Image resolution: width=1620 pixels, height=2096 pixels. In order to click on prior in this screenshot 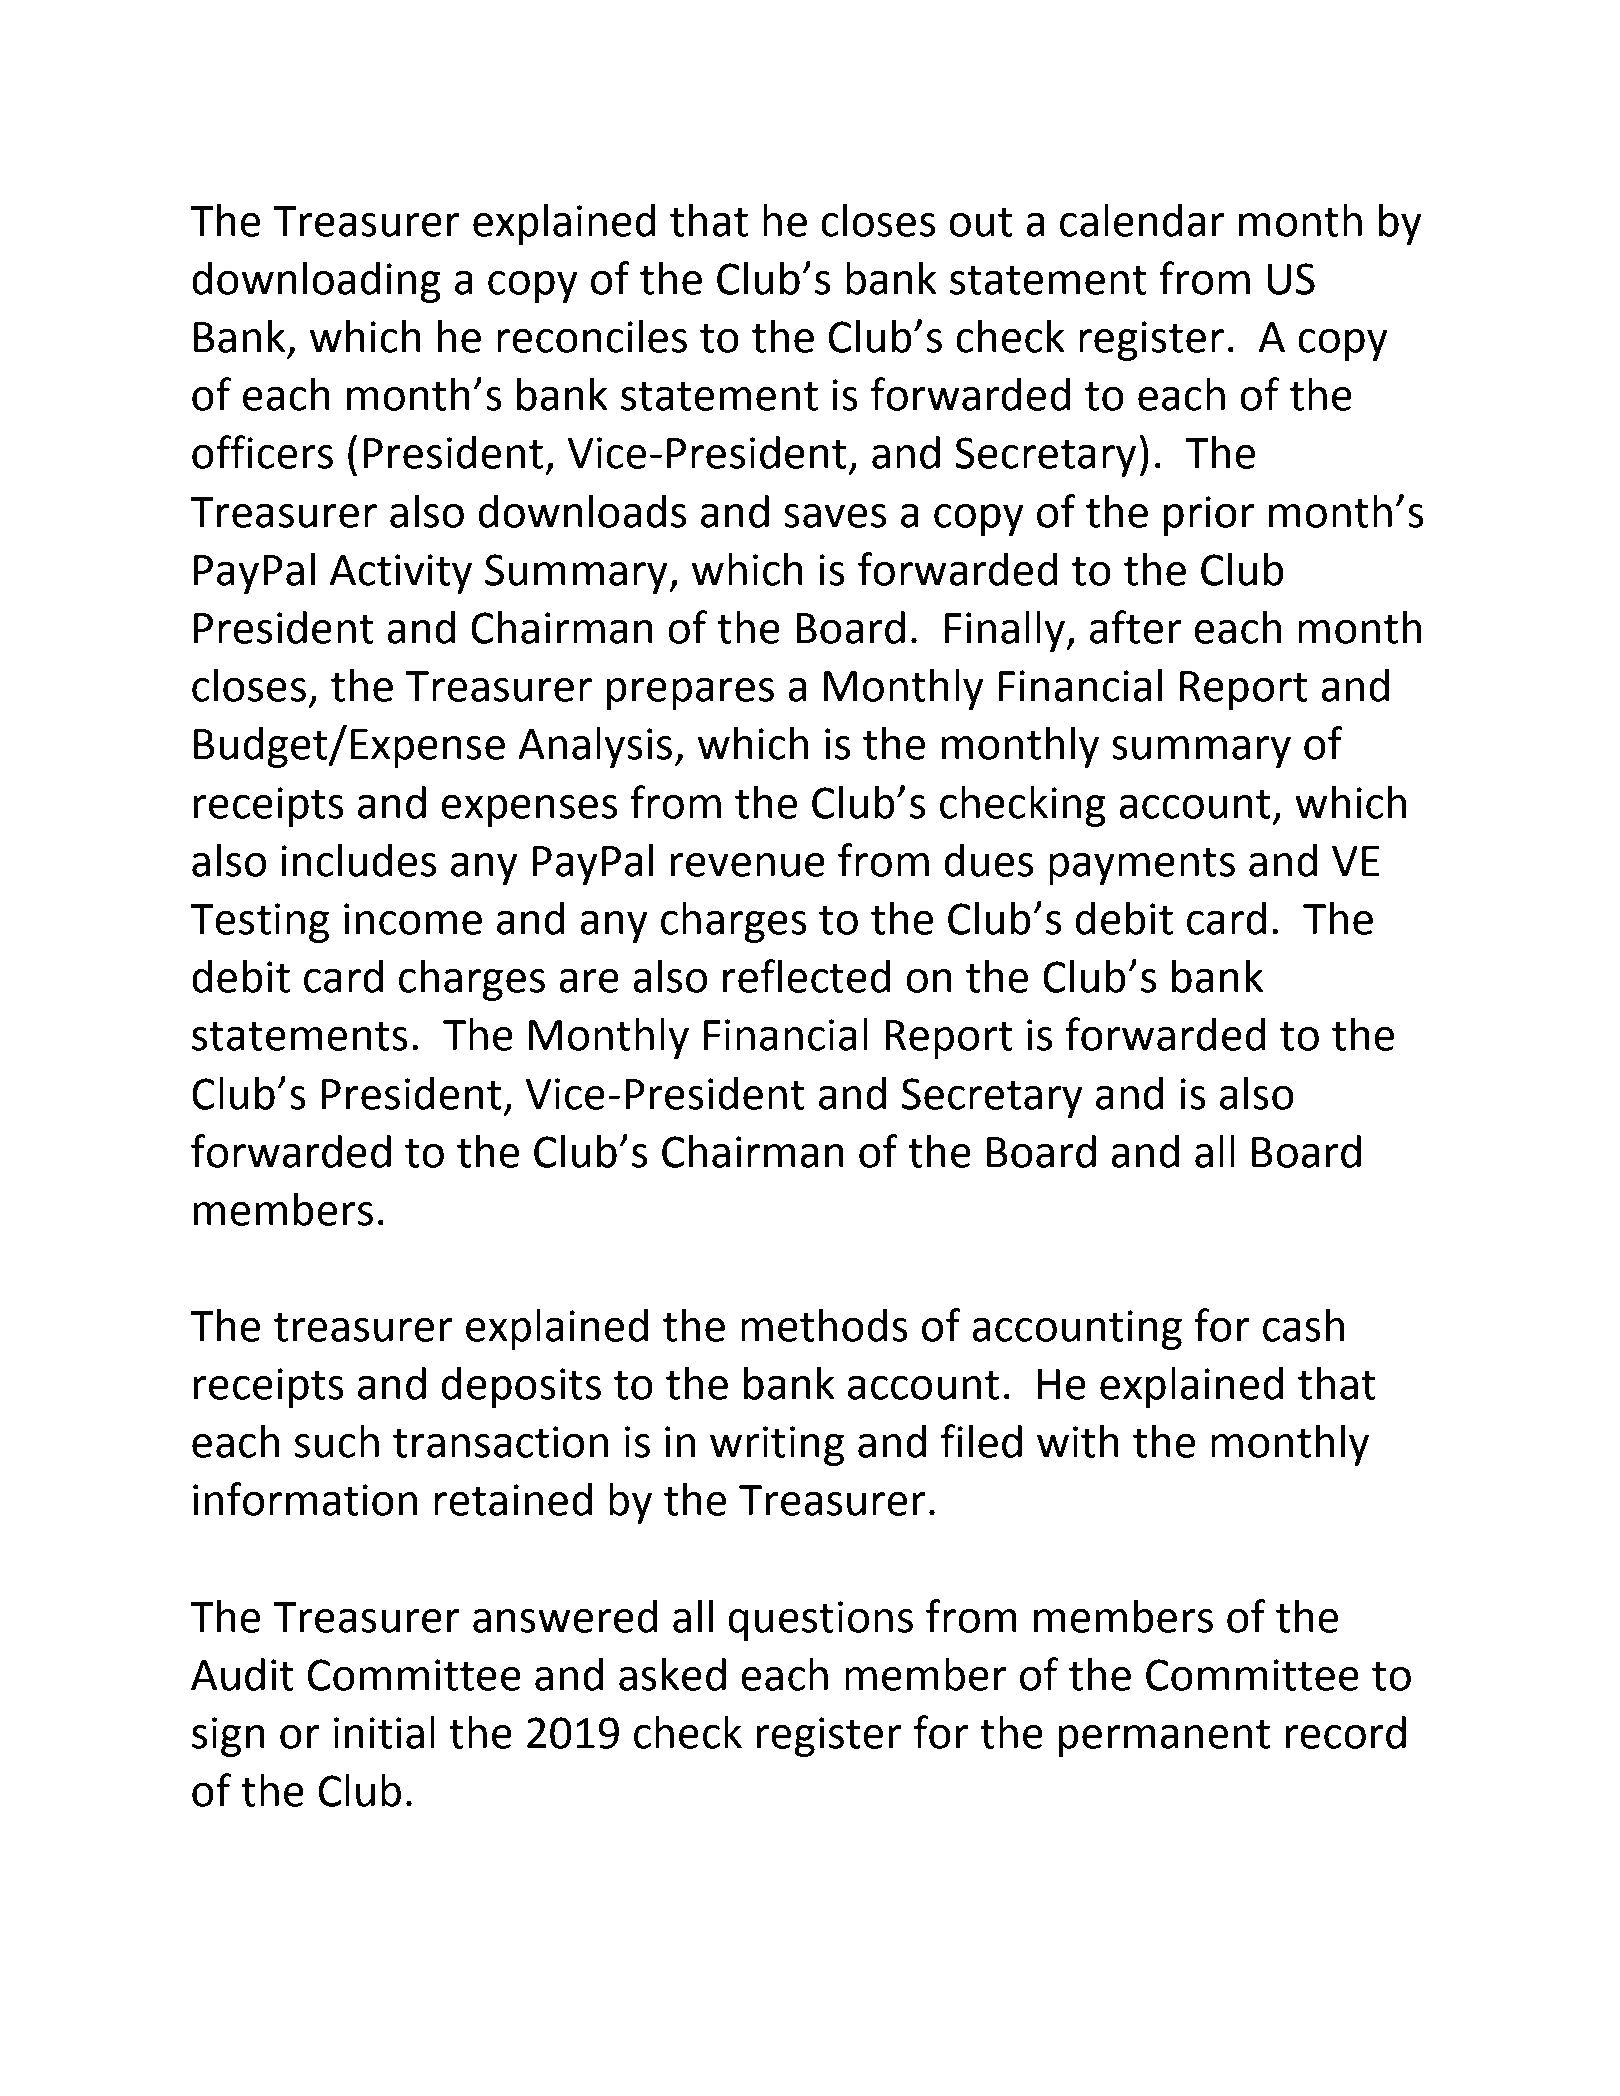, I will do `click(1209, 516)`.
